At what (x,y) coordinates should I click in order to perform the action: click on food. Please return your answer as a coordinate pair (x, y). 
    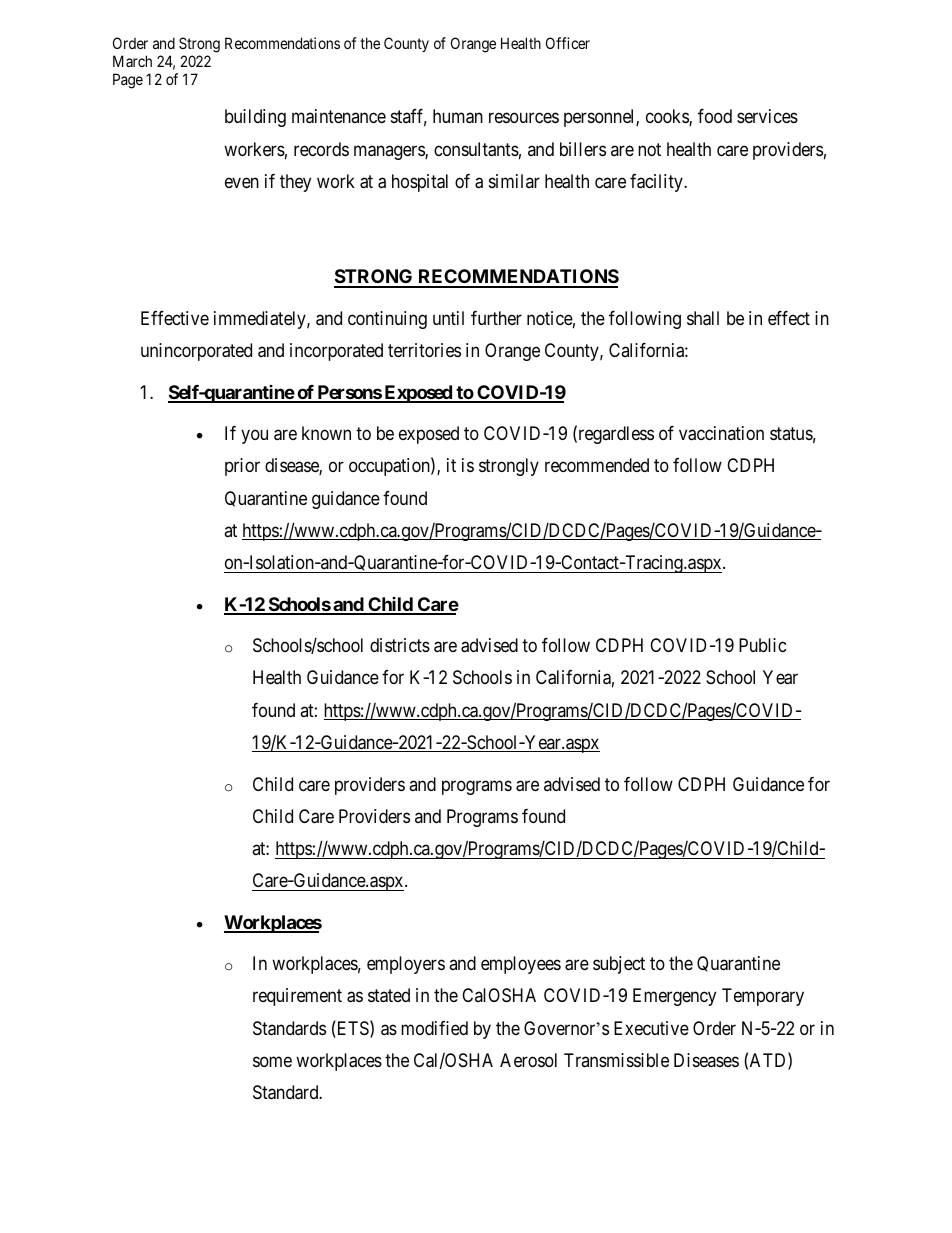
    Looking at the image, I should click on (715, 116).
